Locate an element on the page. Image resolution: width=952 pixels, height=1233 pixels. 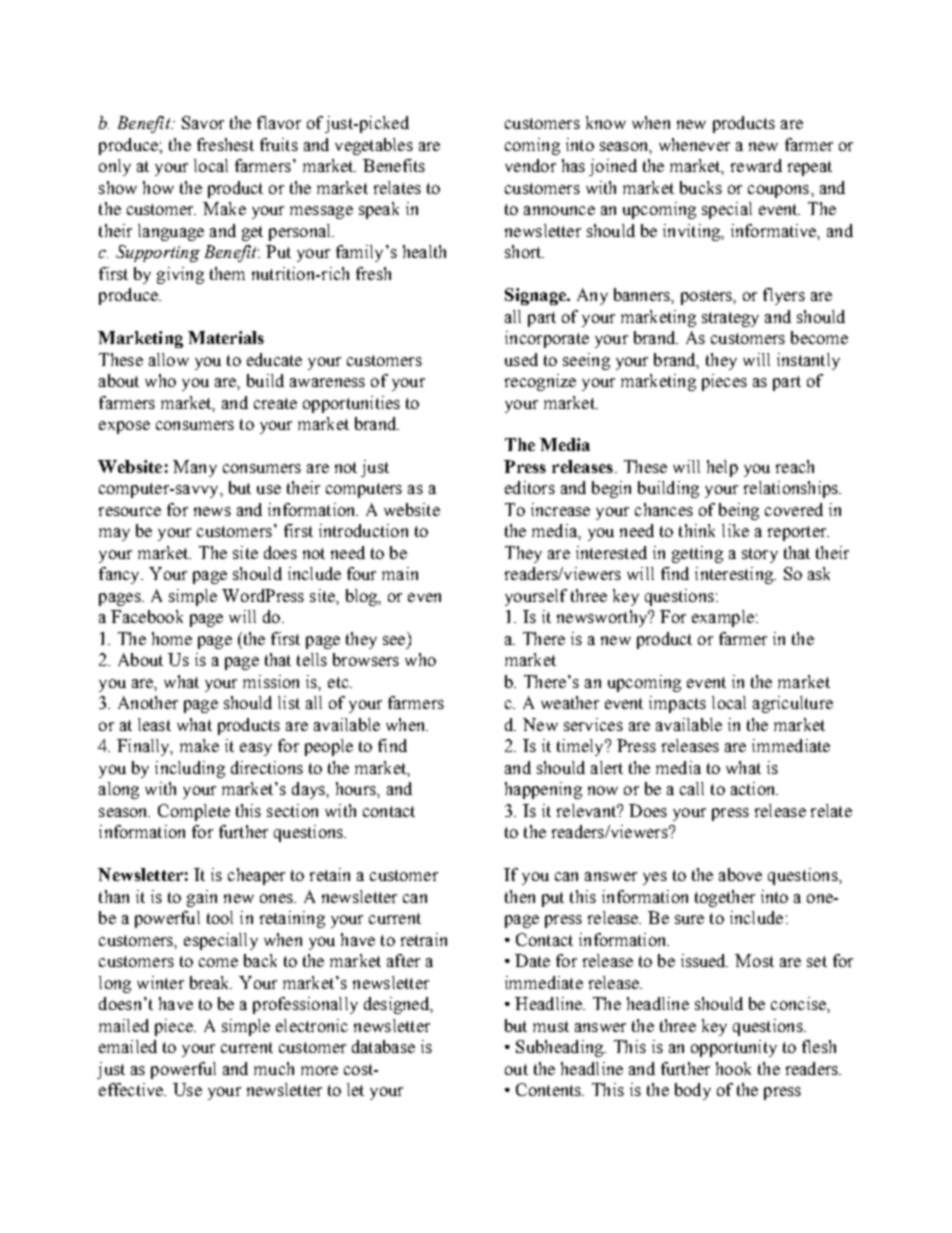
example is located at coordinates (723, 618).
